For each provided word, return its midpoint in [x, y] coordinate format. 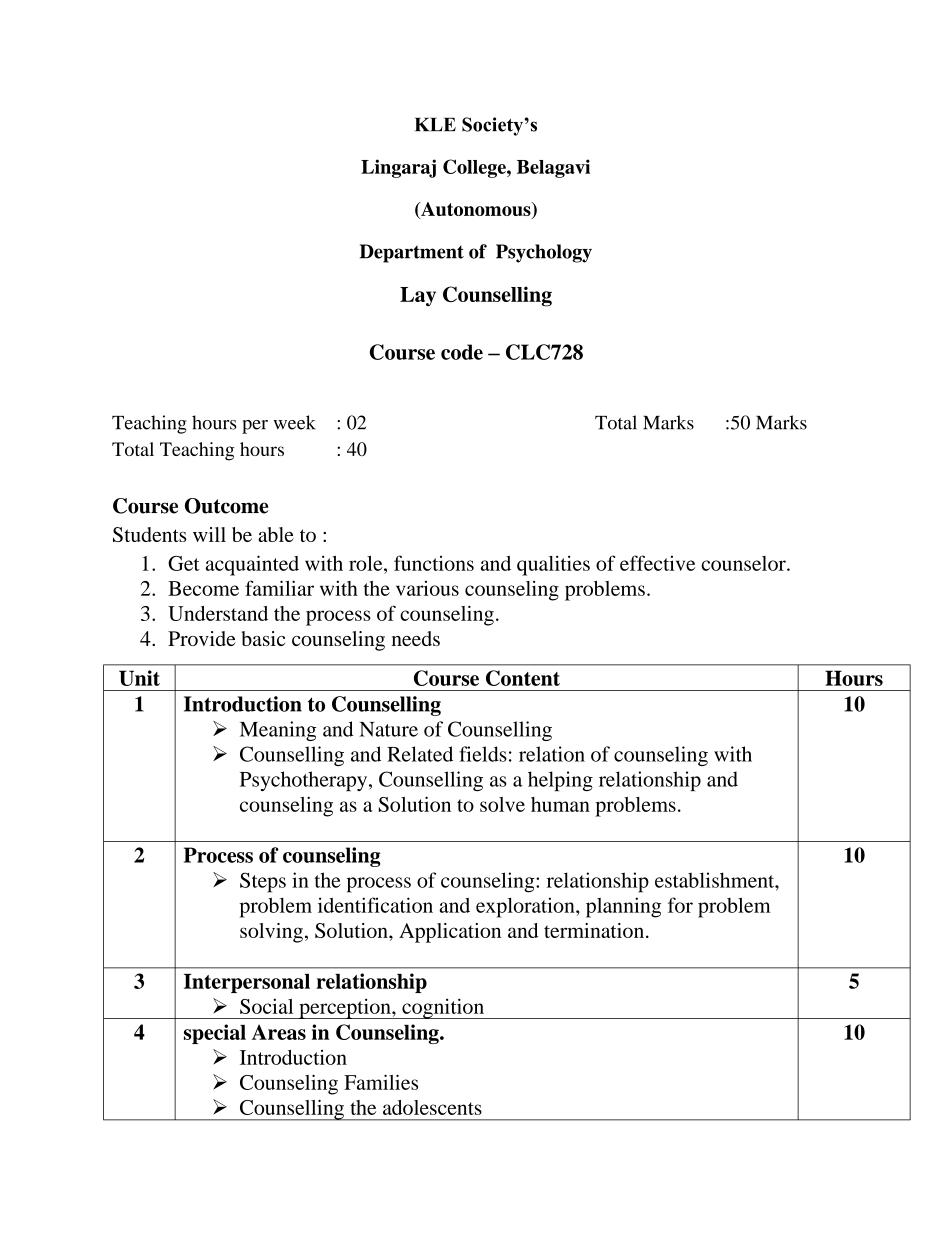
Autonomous [476, 210]
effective [657, 563]
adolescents [432, 1107]
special [215, 1034]
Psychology [544, 253]
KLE [435, 124]
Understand [218, 613]
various [427, 588]
